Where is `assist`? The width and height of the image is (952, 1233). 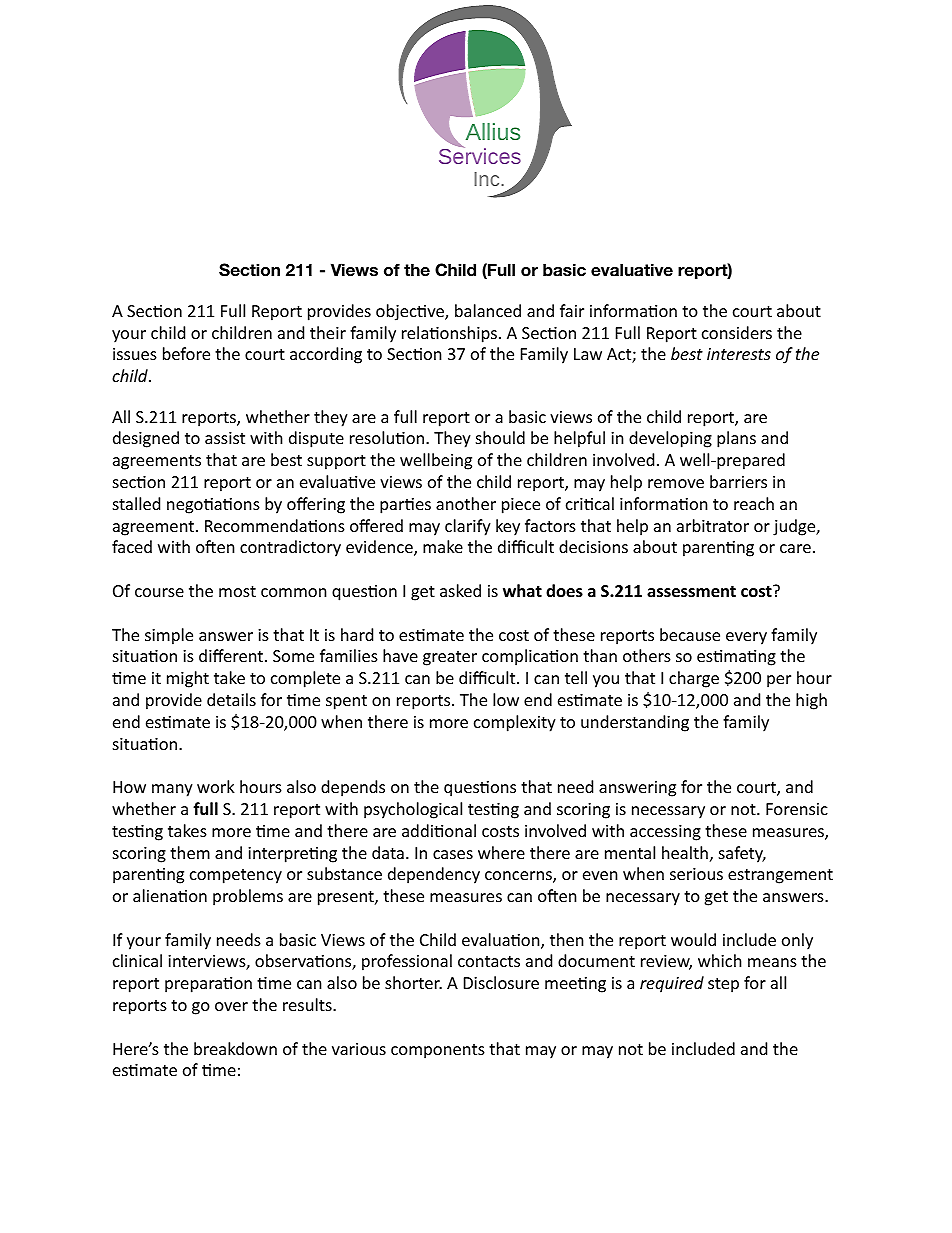
assist is located at coordinates (225, 438).
